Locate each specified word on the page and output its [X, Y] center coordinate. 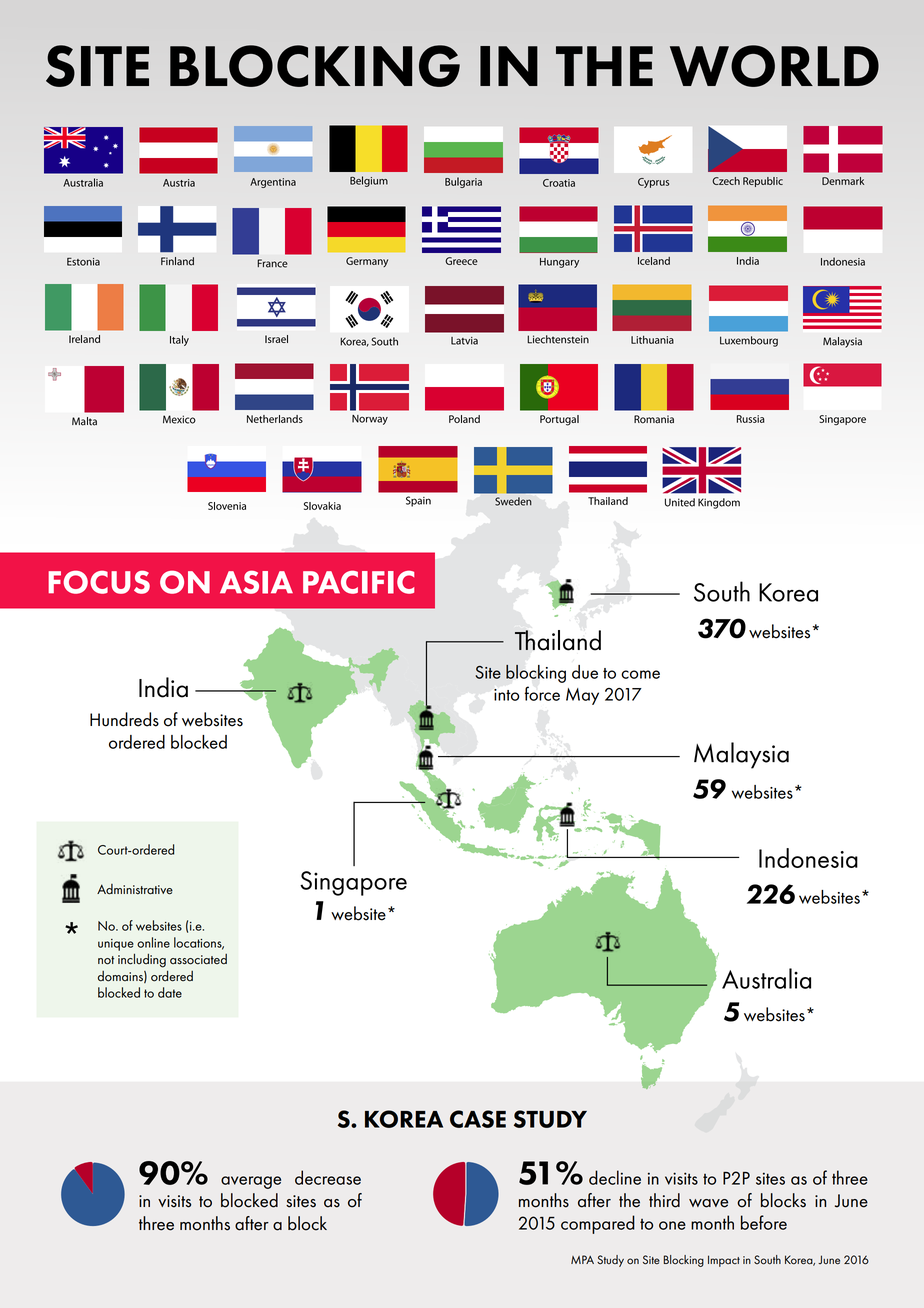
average [251, 1182]
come [640, 674]
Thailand [558, 640]
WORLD [774, 66]
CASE [478, 1119]
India [163, 687]
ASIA [256, 582]
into [506, 695]
